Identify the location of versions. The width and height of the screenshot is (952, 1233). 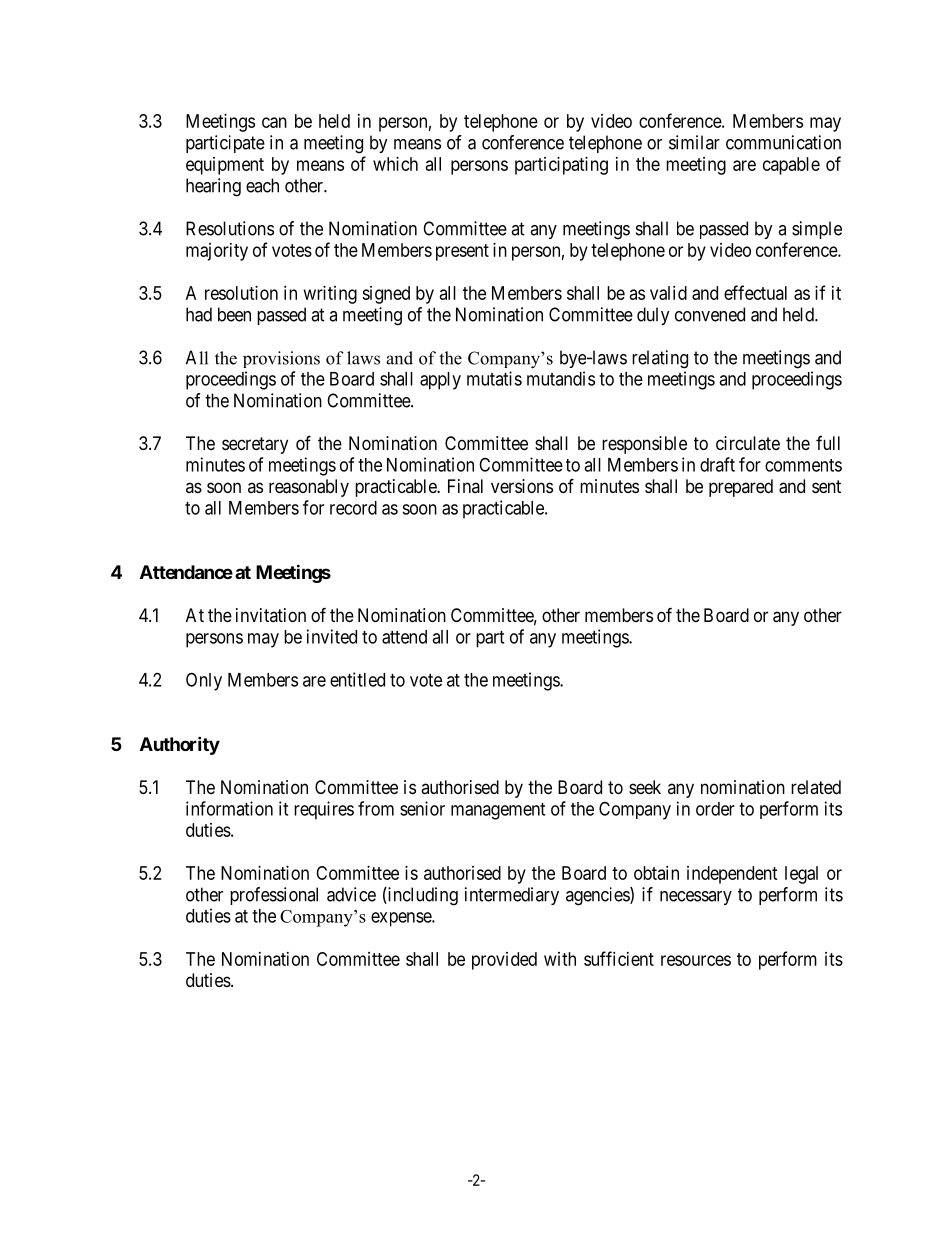
(522, 486).
